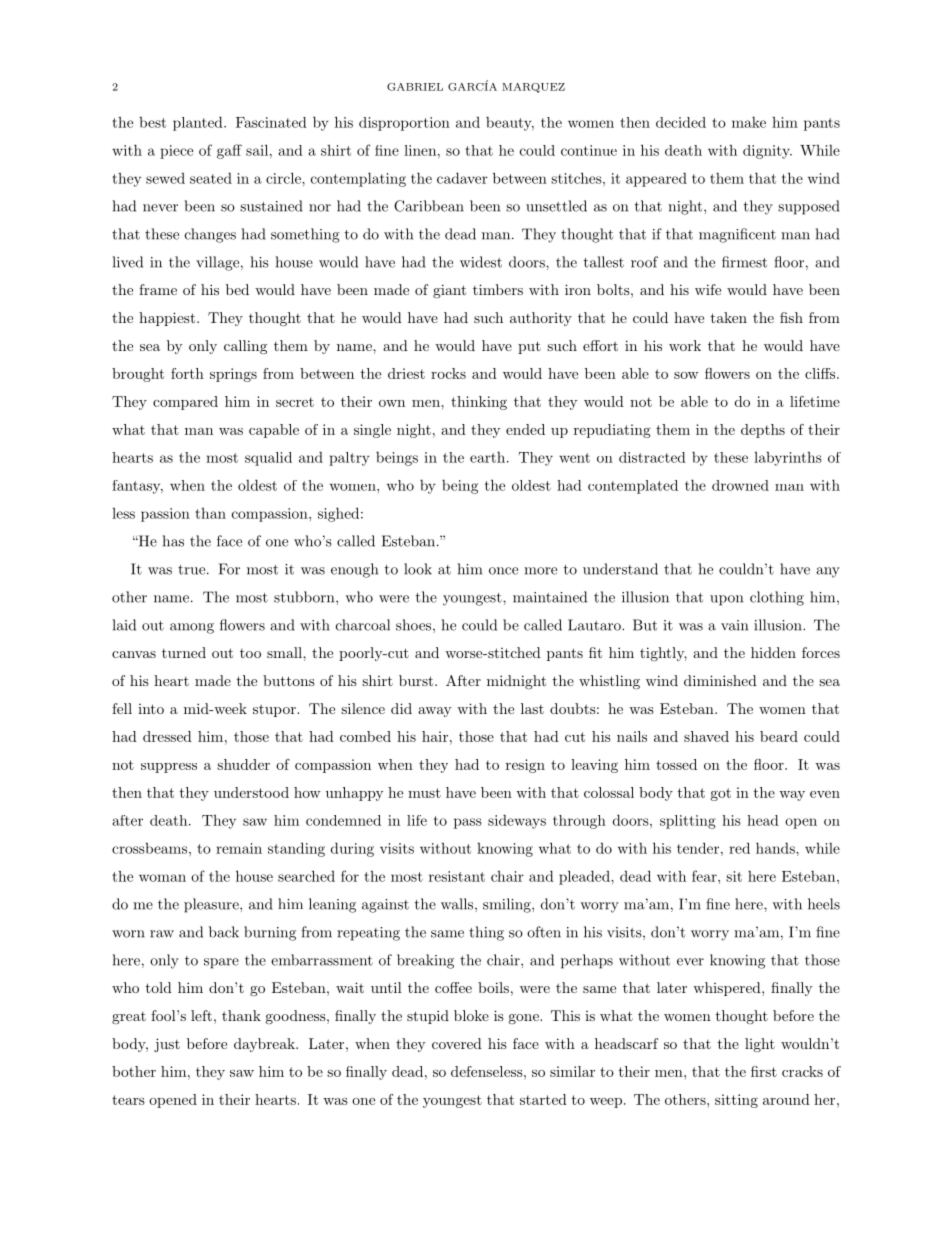 The height and width of the screenshot is (1233, 952). Describe the element at coordinates (199, 123) in the screenshot. I see `planted` at that location.
